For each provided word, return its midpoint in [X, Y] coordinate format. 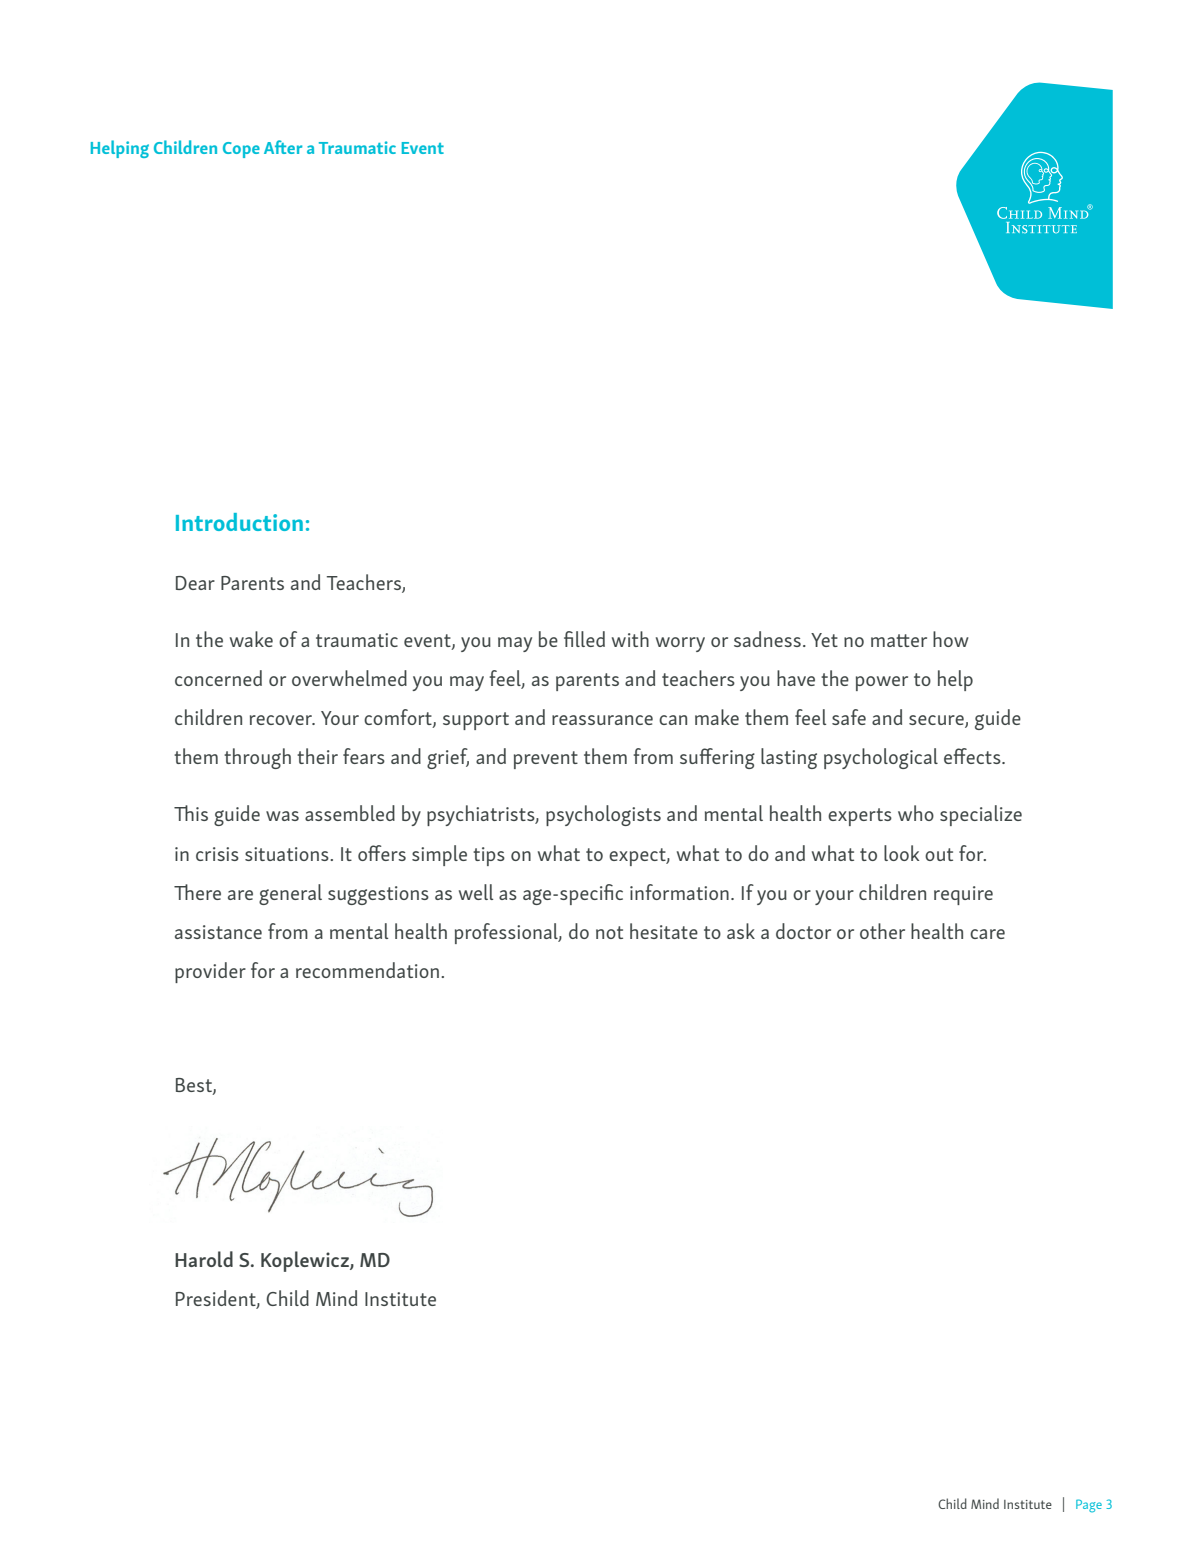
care [987, 934]
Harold [204, 1259]
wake [251, 639]
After [283, 147]
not [609, 932]
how [951, 639]
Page [1089, 1506]
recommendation [367, 970]
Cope [241, 150]
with [630, 639]
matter [899, 640]
